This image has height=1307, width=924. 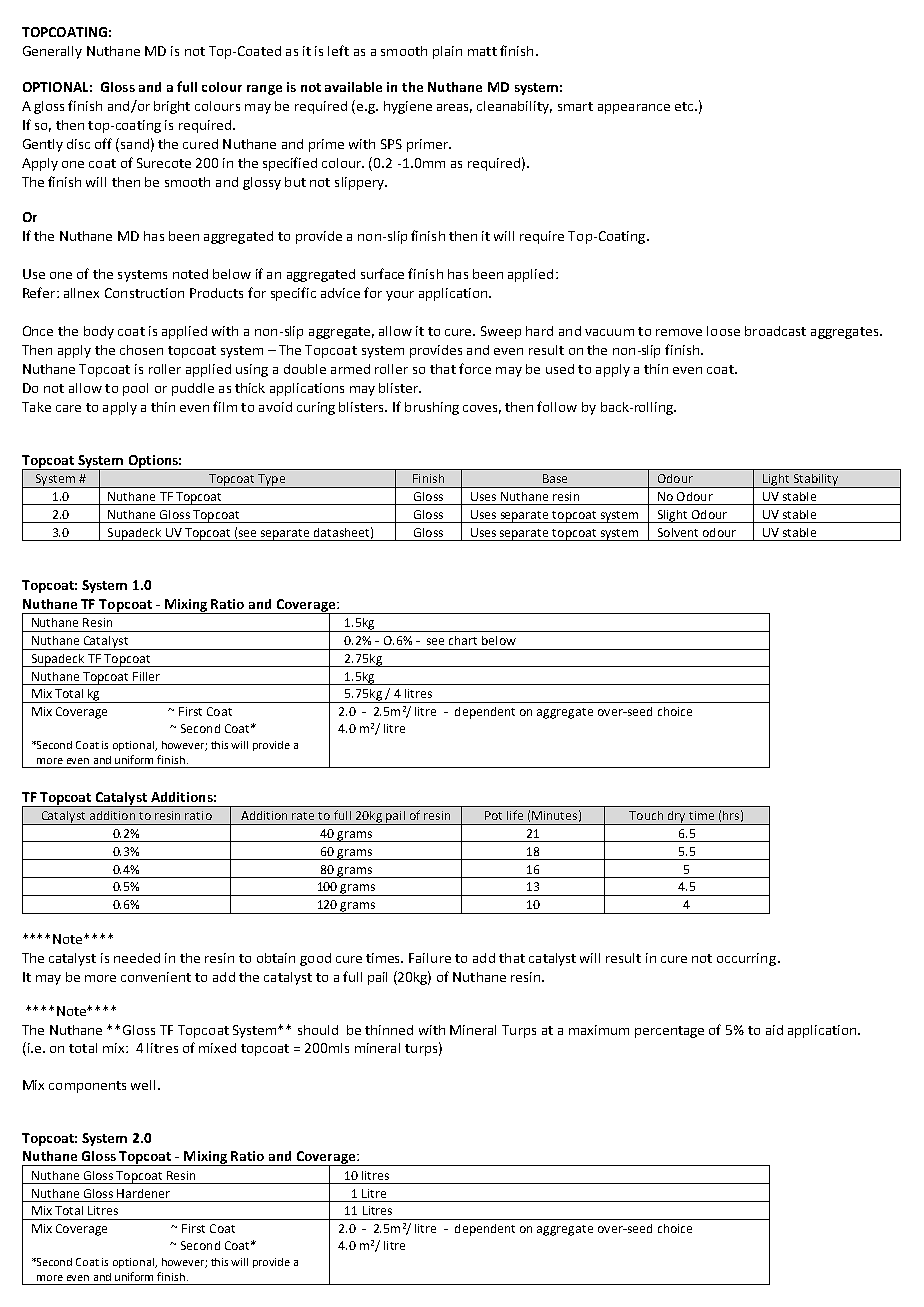 I want to click on Failure, so click(x=430, y=958).
